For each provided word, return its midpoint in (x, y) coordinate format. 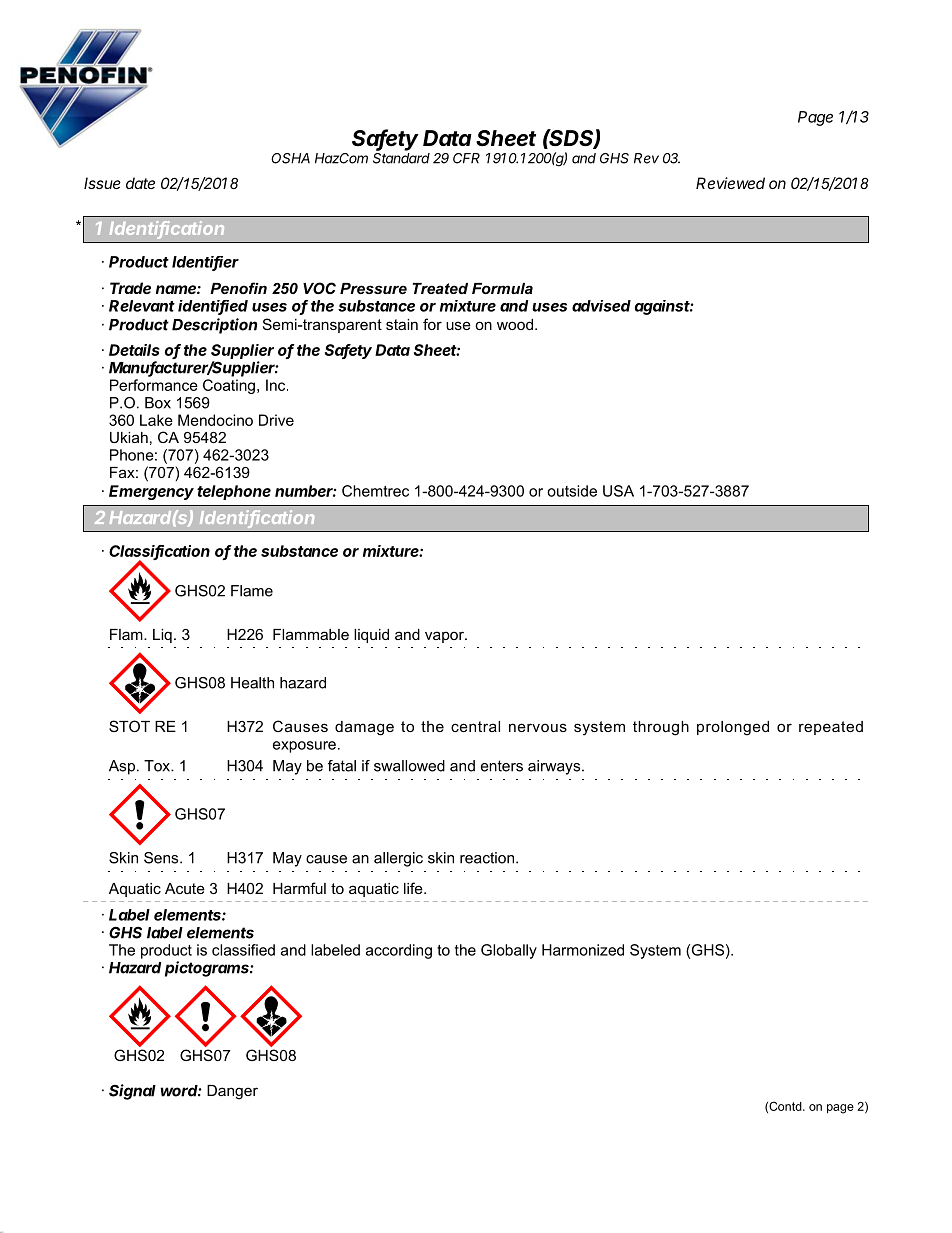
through (661, 728)
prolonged (733, 728)
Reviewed (730, 183)
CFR (466, 158)
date (140, 183)
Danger (232, 1092)
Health (252, 683)
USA (618, 491)
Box (158, 403)
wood (515, 324)
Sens (162, 858)
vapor (445, 637)
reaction (487, 858)
